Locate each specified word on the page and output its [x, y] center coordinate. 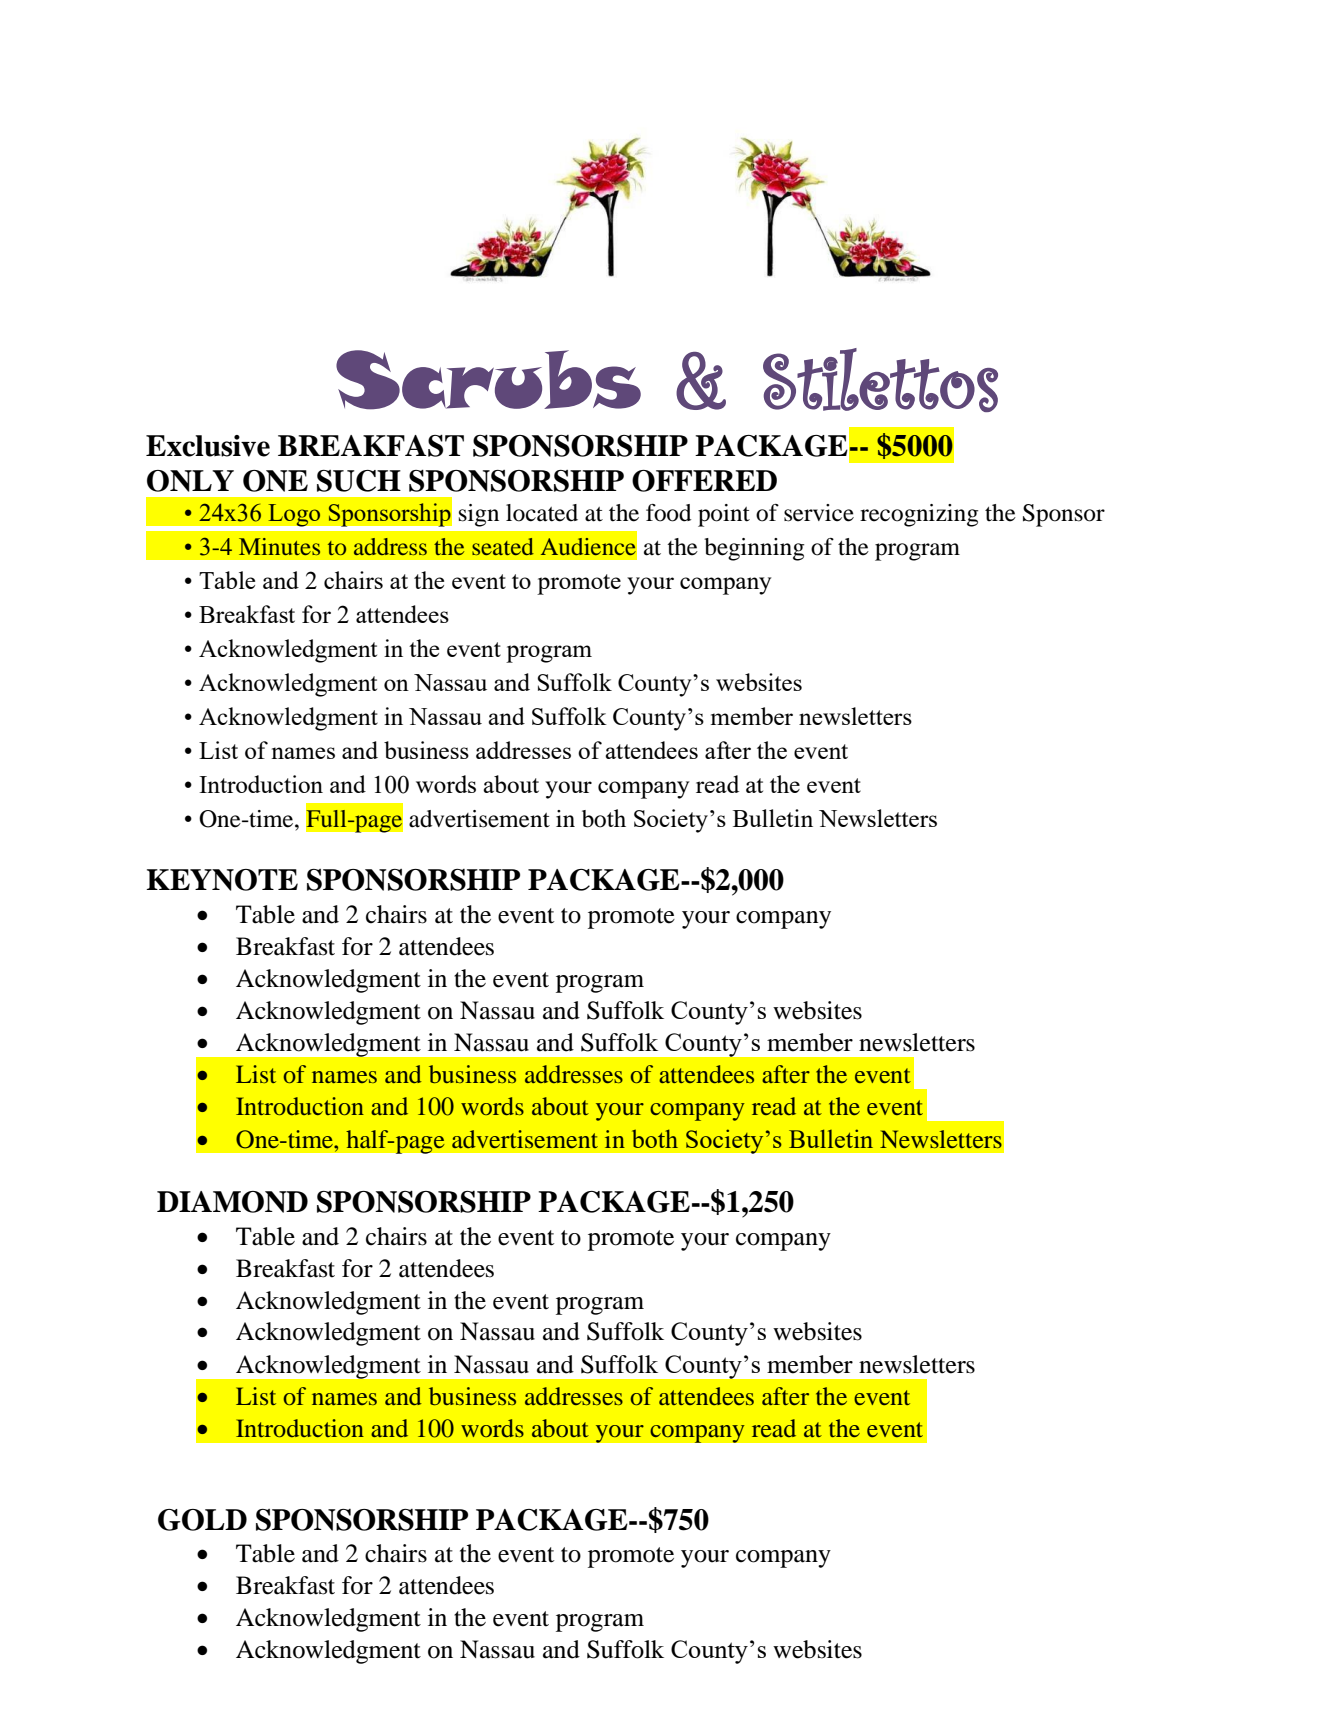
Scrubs [488, 380]
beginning [754, 549]
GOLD [202, 1520]
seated [503, 546]
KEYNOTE [222, 880]
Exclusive [208, 446]
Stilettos [880, 380]
